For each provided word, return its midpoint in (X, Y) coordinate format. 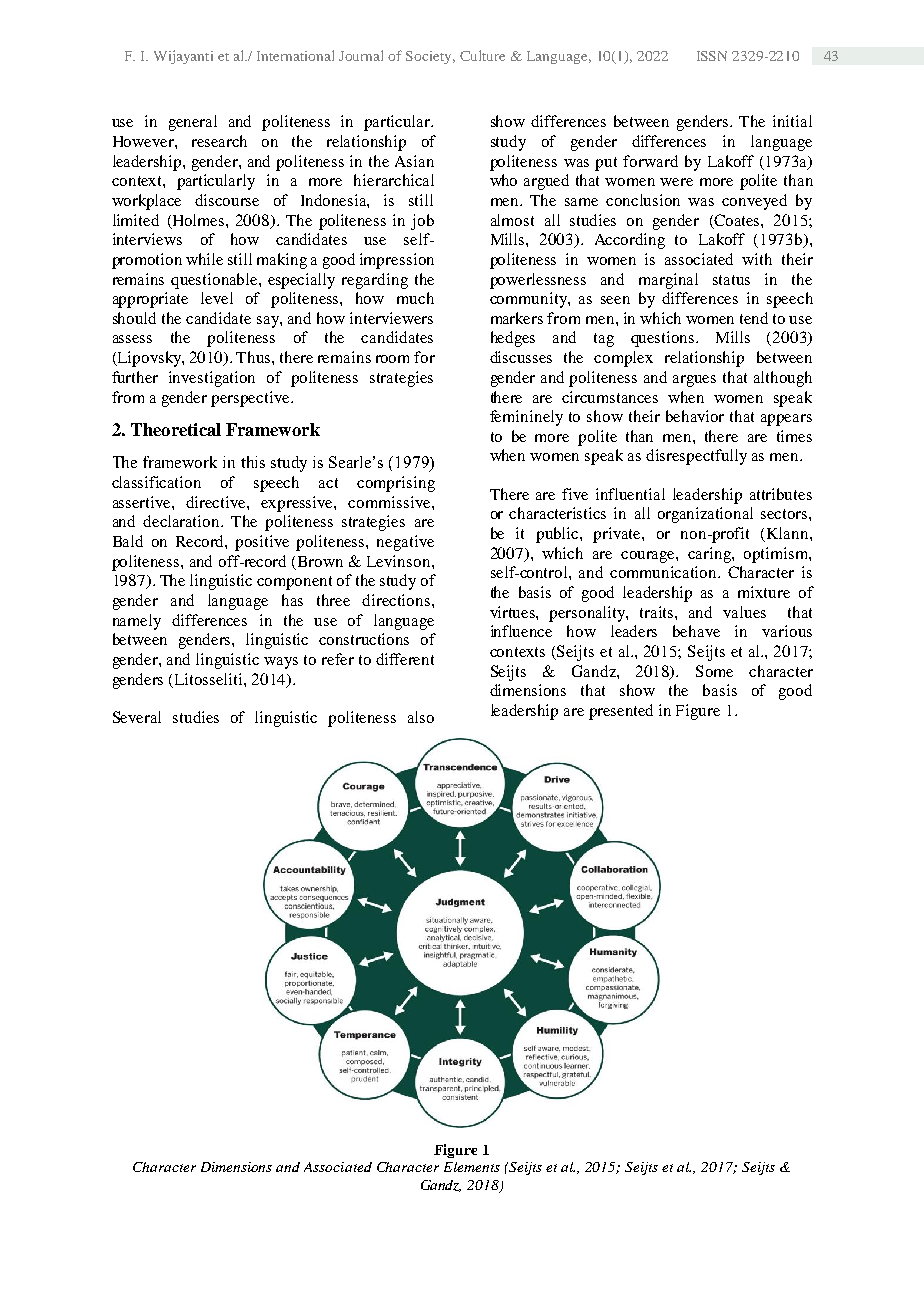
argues (694, 381)
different (405, 659)
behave (696, 631)
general (193, 123)
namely (137, 622)
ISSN (712, 56)
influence (521, 631)
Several (137, 717)
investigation (212, 379)
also (421, 717)
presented (621, 712)
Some (714, 671)
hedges (513, 339)
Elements (472, 1167)
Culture (482, 55)
